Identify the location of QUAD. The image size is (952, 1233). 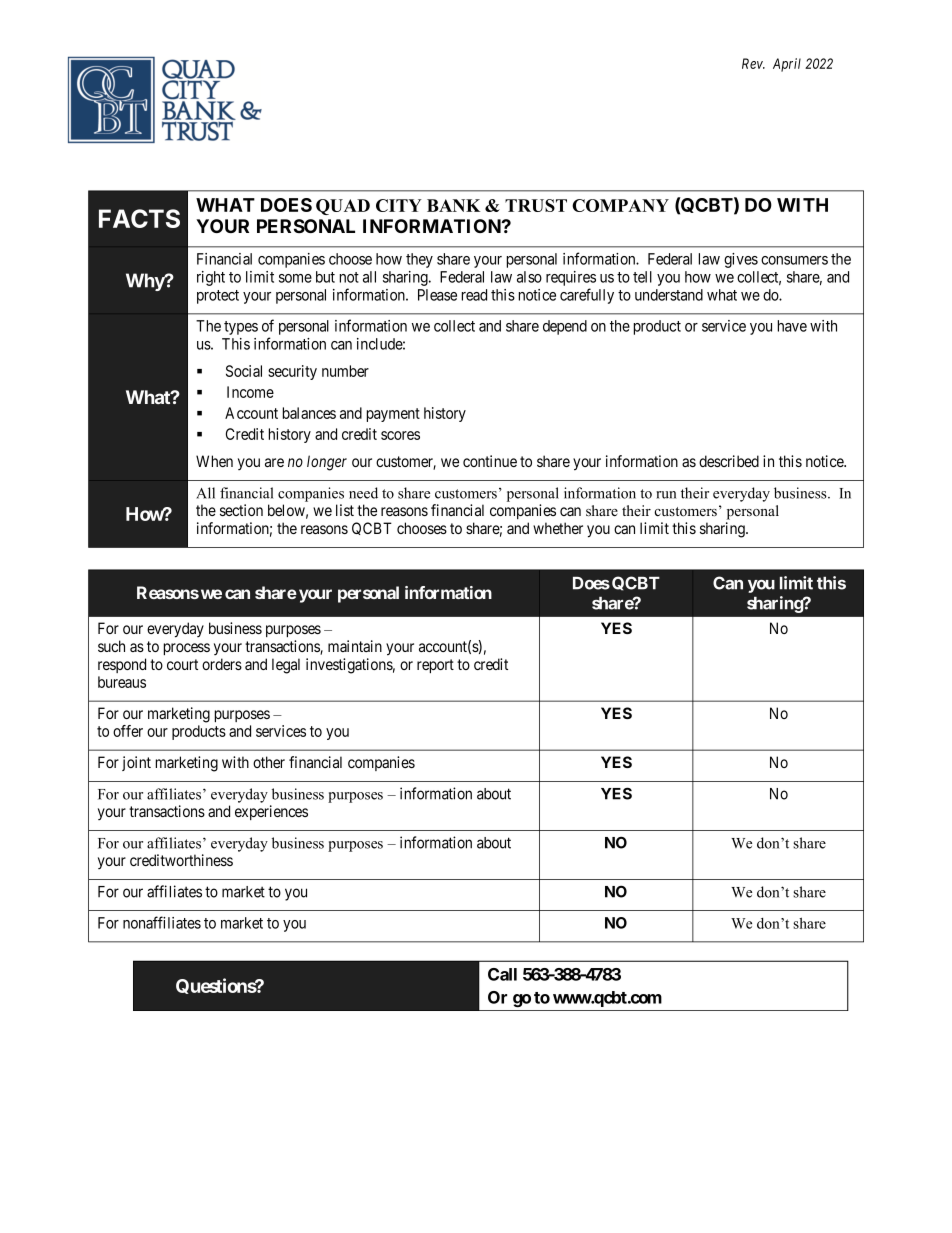
(343, 207).
